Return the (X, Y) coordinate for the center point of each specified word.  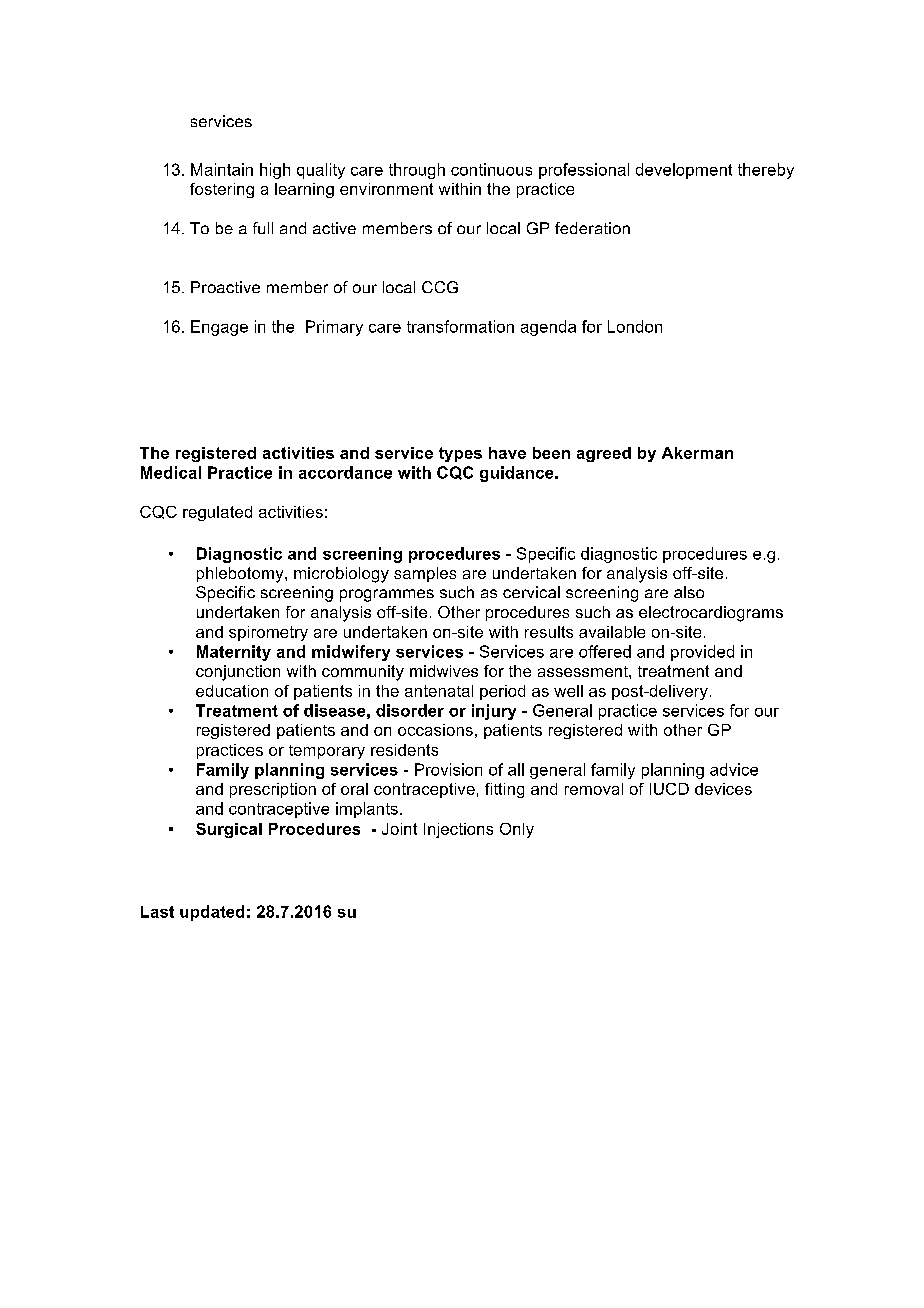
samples (425, 574)
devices (723, 789)
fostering (222, 190)
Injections (458, 830)
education (232, 691)
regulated (217, 513)
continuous (491, 169)
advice (734, 769)
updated (212, 913)
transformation (460, 326)
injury (494, 712)
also (689, 592)
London (635, 326)
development (684, 171)
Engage (219, 328)
